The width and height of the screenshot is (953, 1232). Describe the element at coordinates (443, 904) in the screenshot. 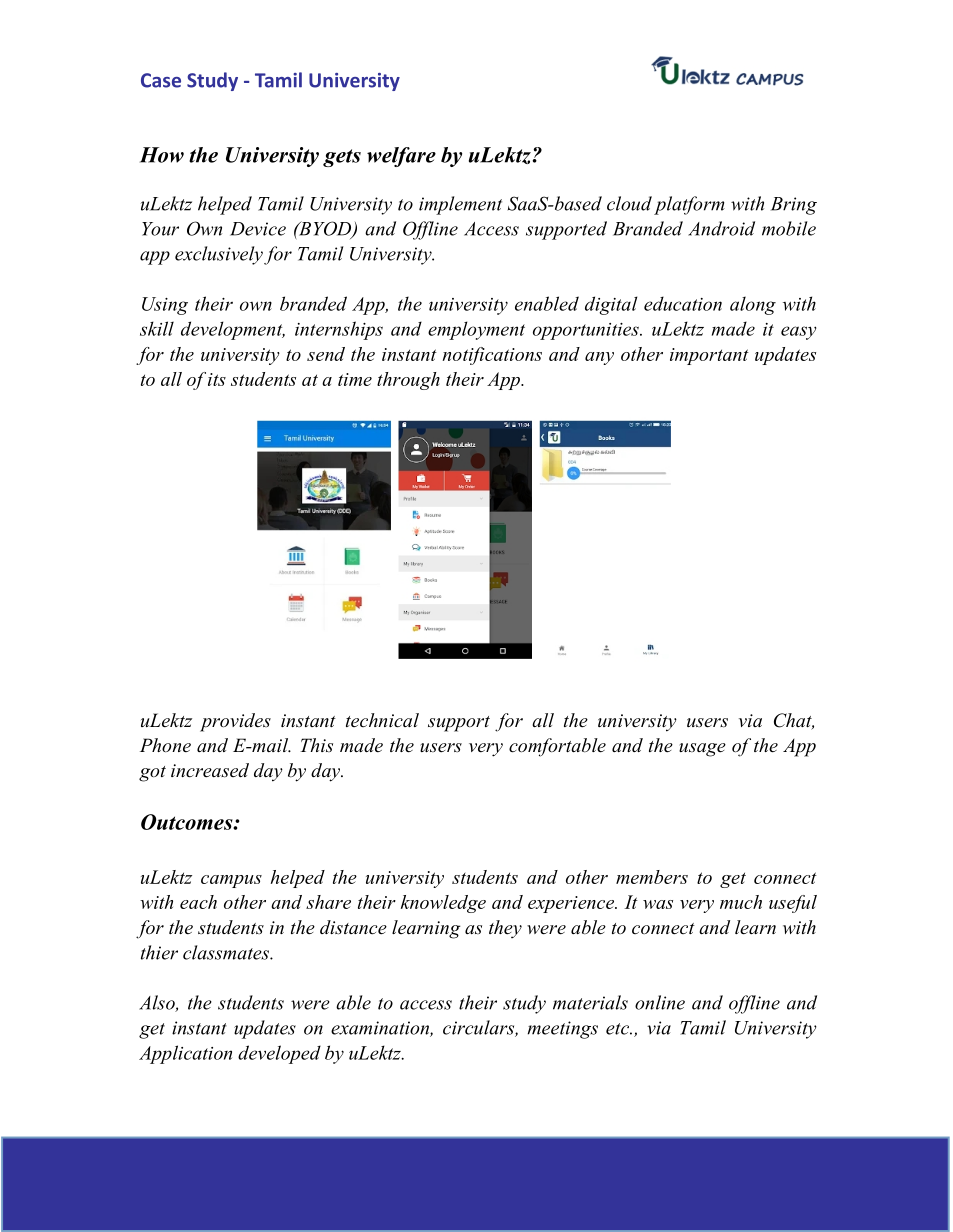

I see `knowledge` at that location.
